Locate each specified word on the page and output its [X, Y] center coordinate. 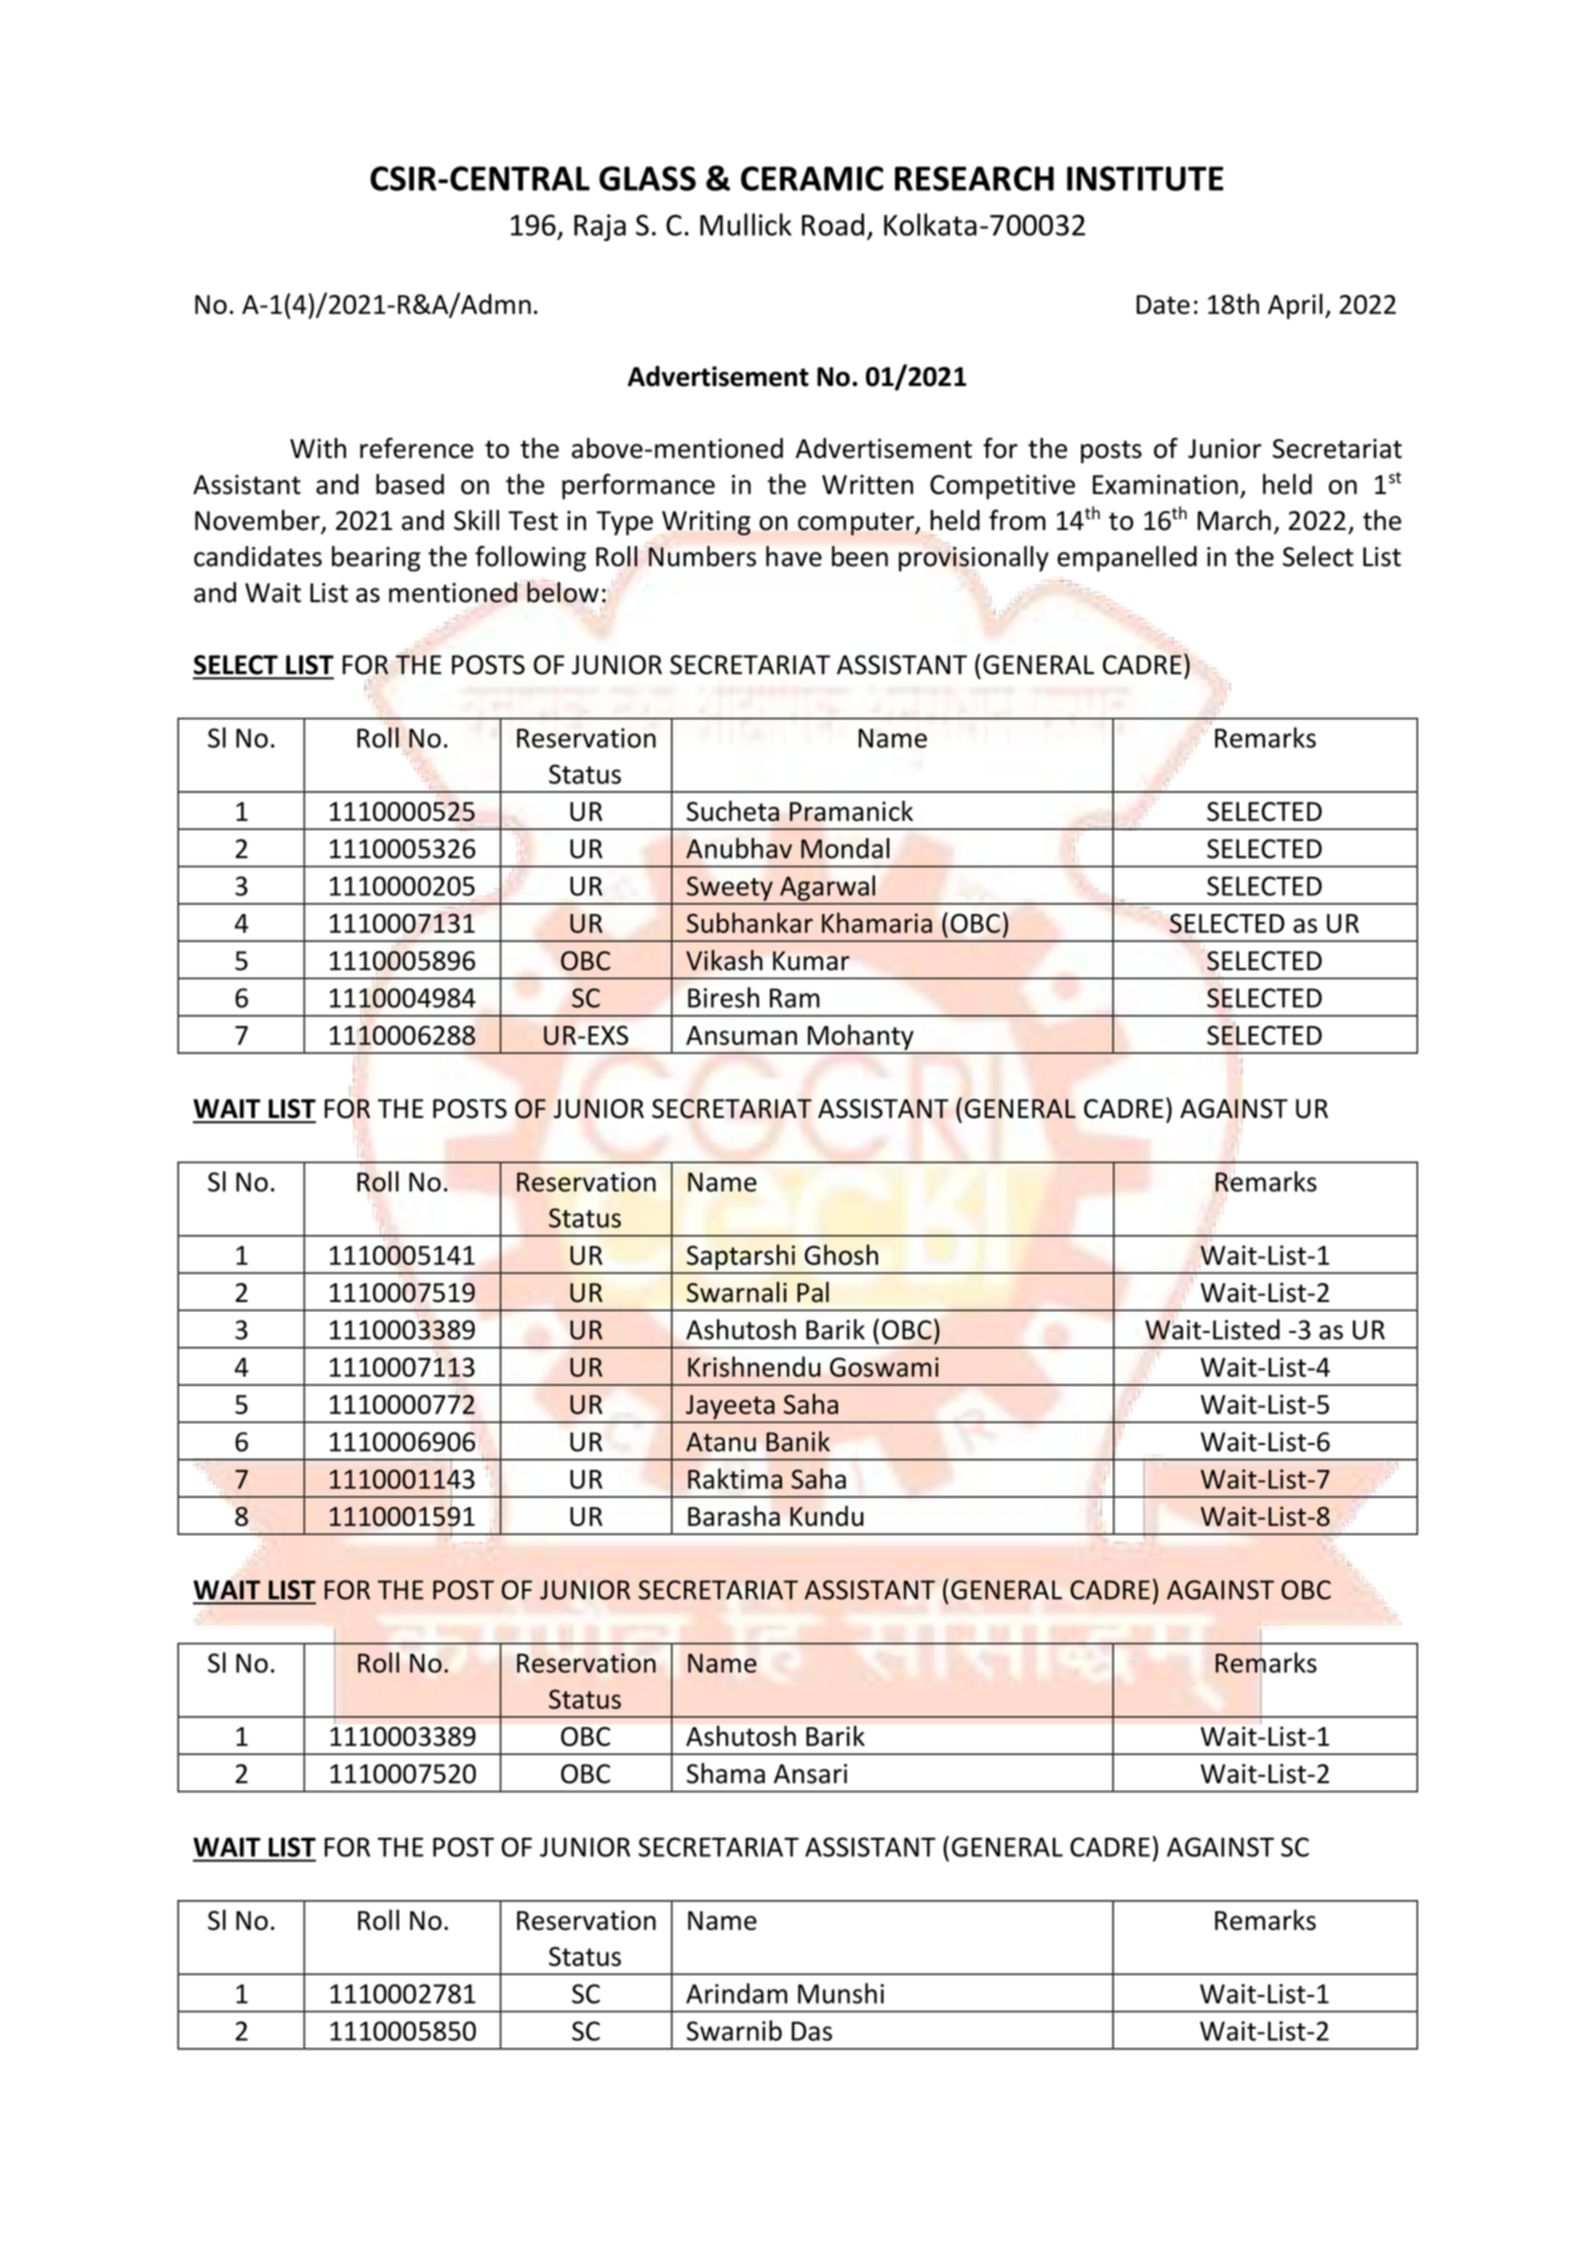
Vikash [724, 960]
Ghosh [841, 1254]
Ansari [810, 1774]
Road [833, 224]
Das [812, 2031]
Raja [600, 227]
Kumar [811, 961]
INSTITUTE [1145, 178]
